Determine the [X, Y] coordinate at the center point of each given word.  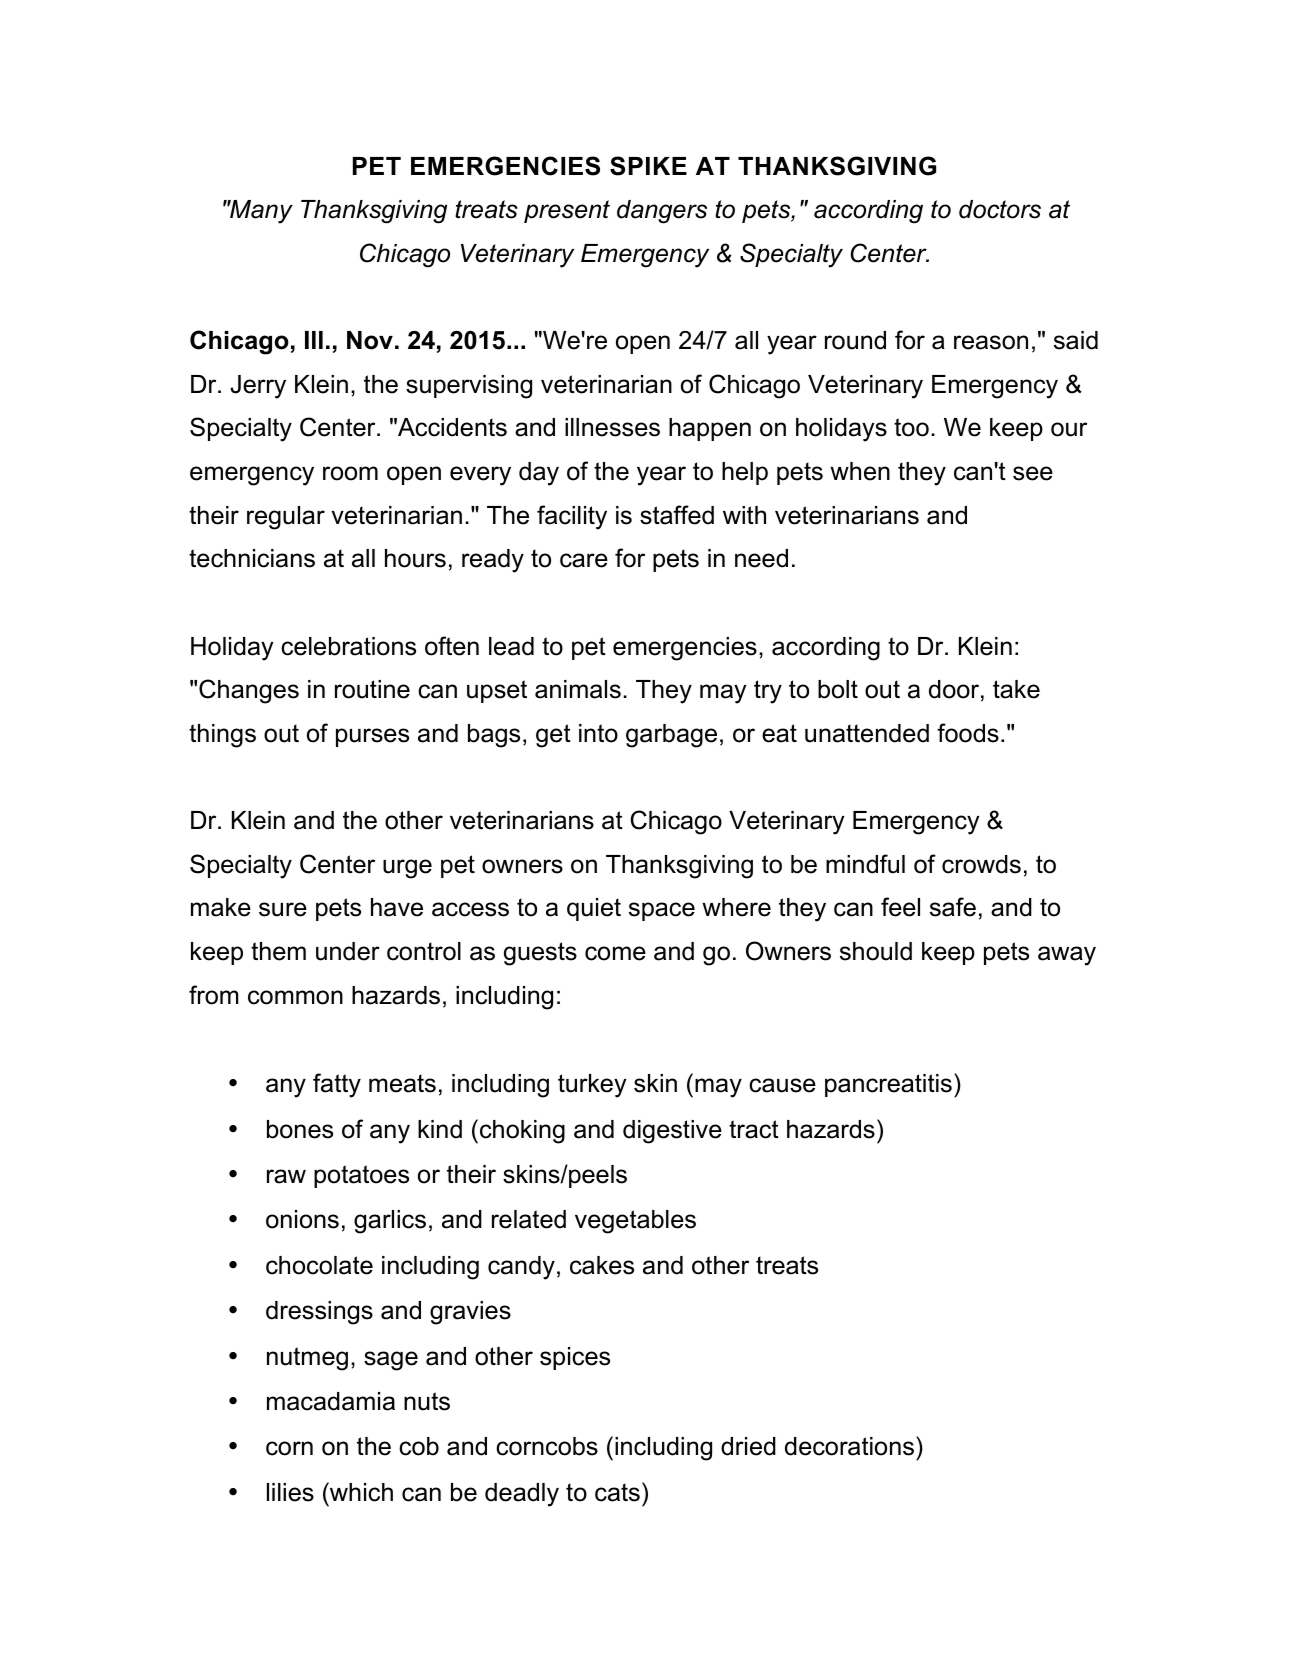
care [584, 560]
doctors [1000, 209]
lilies [290, 1492]
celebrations [348, 646]
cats [617, 1492]
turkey [592, 1086]
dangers [662, 212]
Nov [370, 340]
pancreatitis [888, 1085]
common [295, 997]
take [1016, 689]
